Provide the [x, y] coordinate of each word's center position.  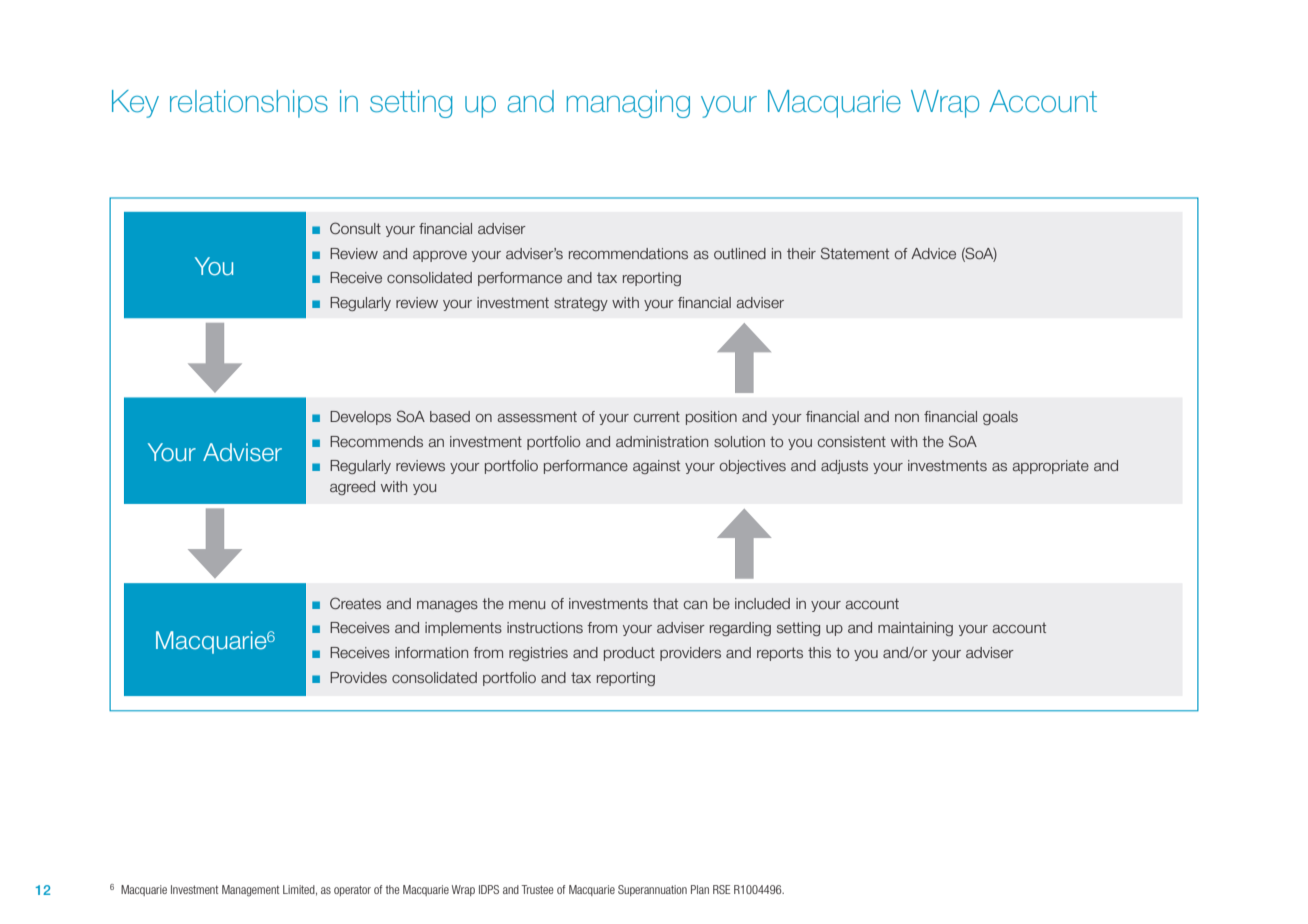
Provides [358, 677]
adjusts [844, 467]
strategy [581, 304]
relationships [249, 104]
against [656, 467]
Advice [933, 253]
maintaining [915, 629]
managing [628, 104]
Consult [355, 228]
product [629, 654]
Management [250, 891]
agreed [352, 488]
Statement [855, 253]
